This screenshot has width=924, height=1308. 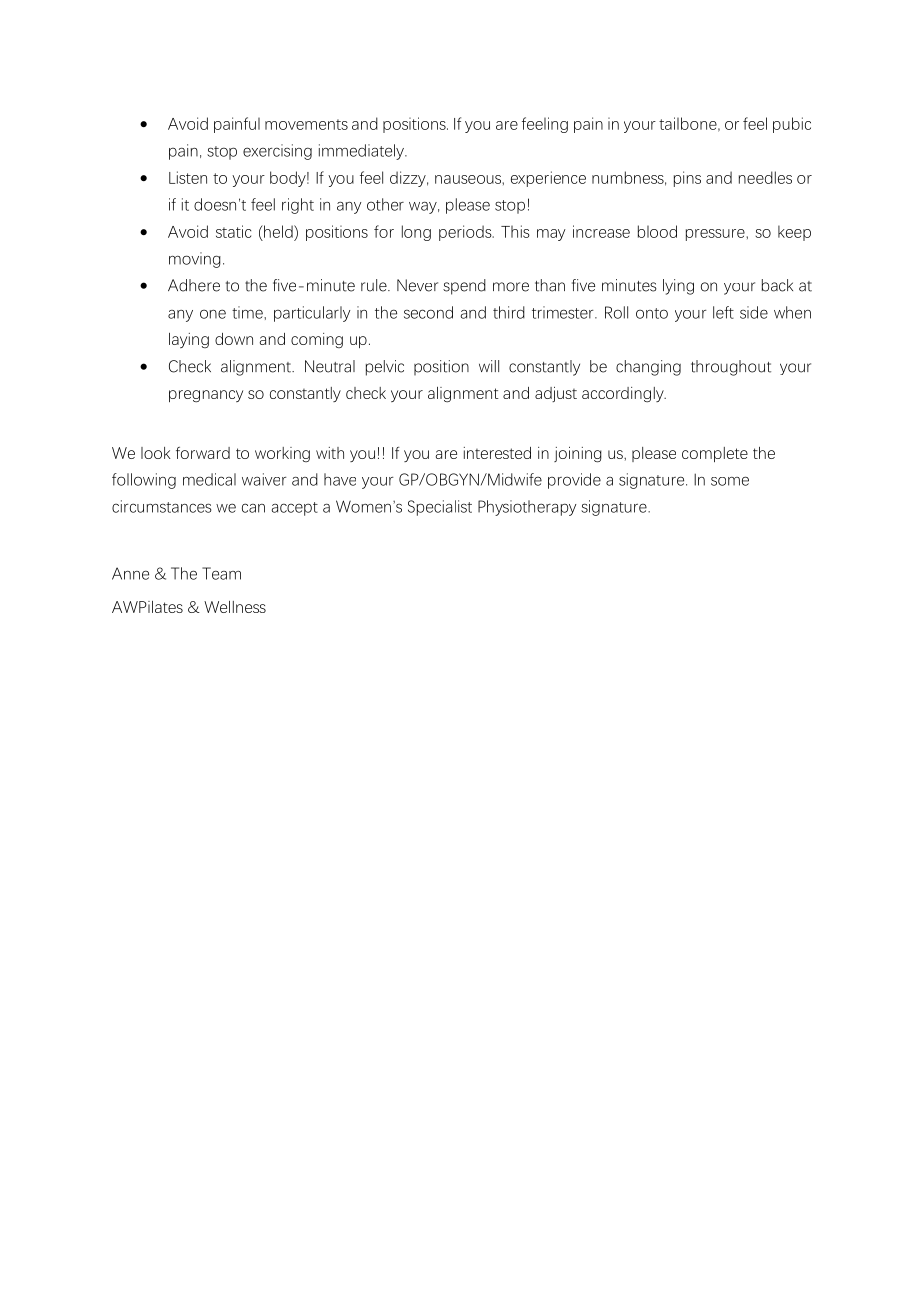 I want to click on Wellness, so click(x=235, y=607).
